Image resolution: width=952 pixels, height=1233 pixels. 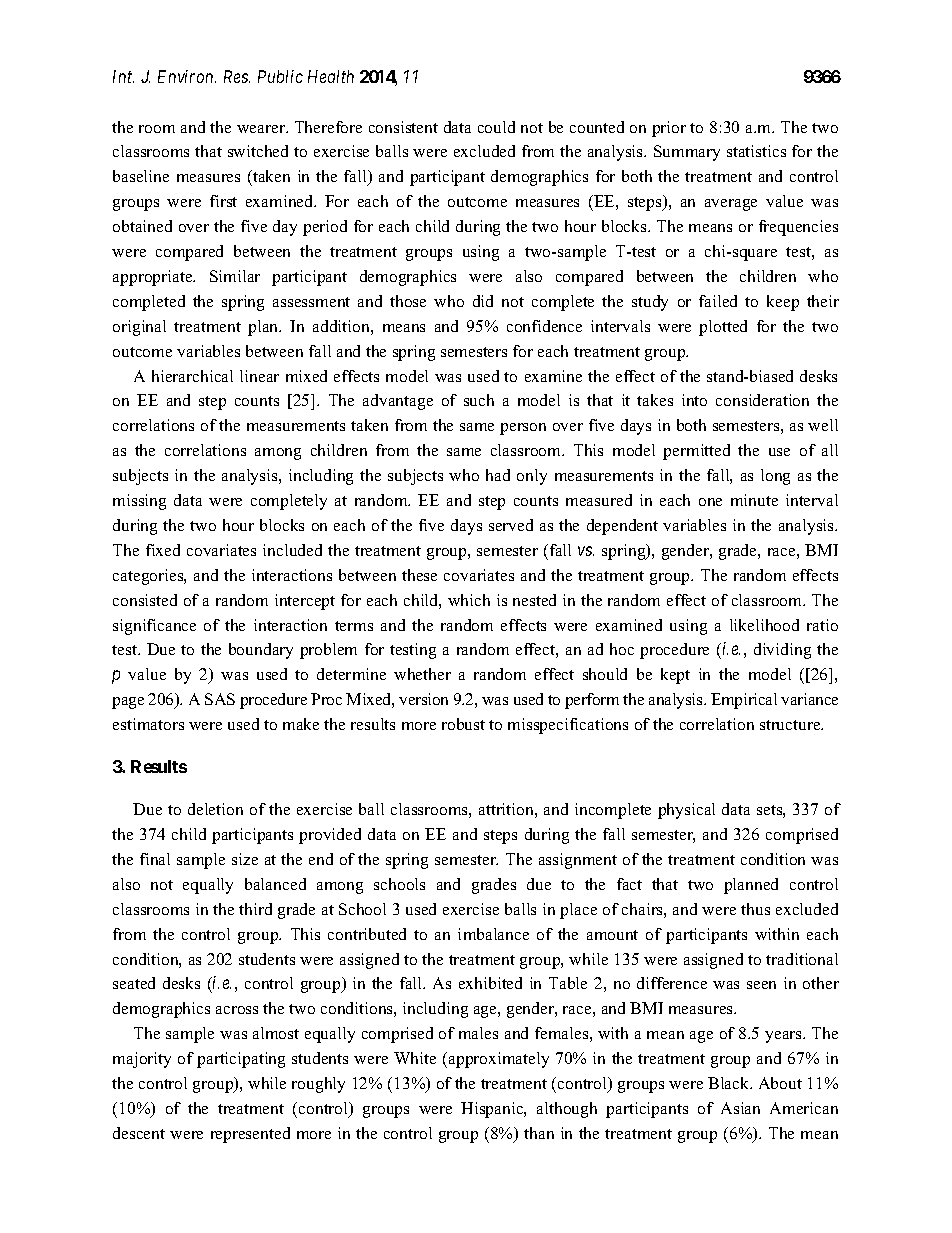 What do you see at coordinates (499, 1060) in the screenshot?
I see `approximately` at bounding box center [499, 1060].
